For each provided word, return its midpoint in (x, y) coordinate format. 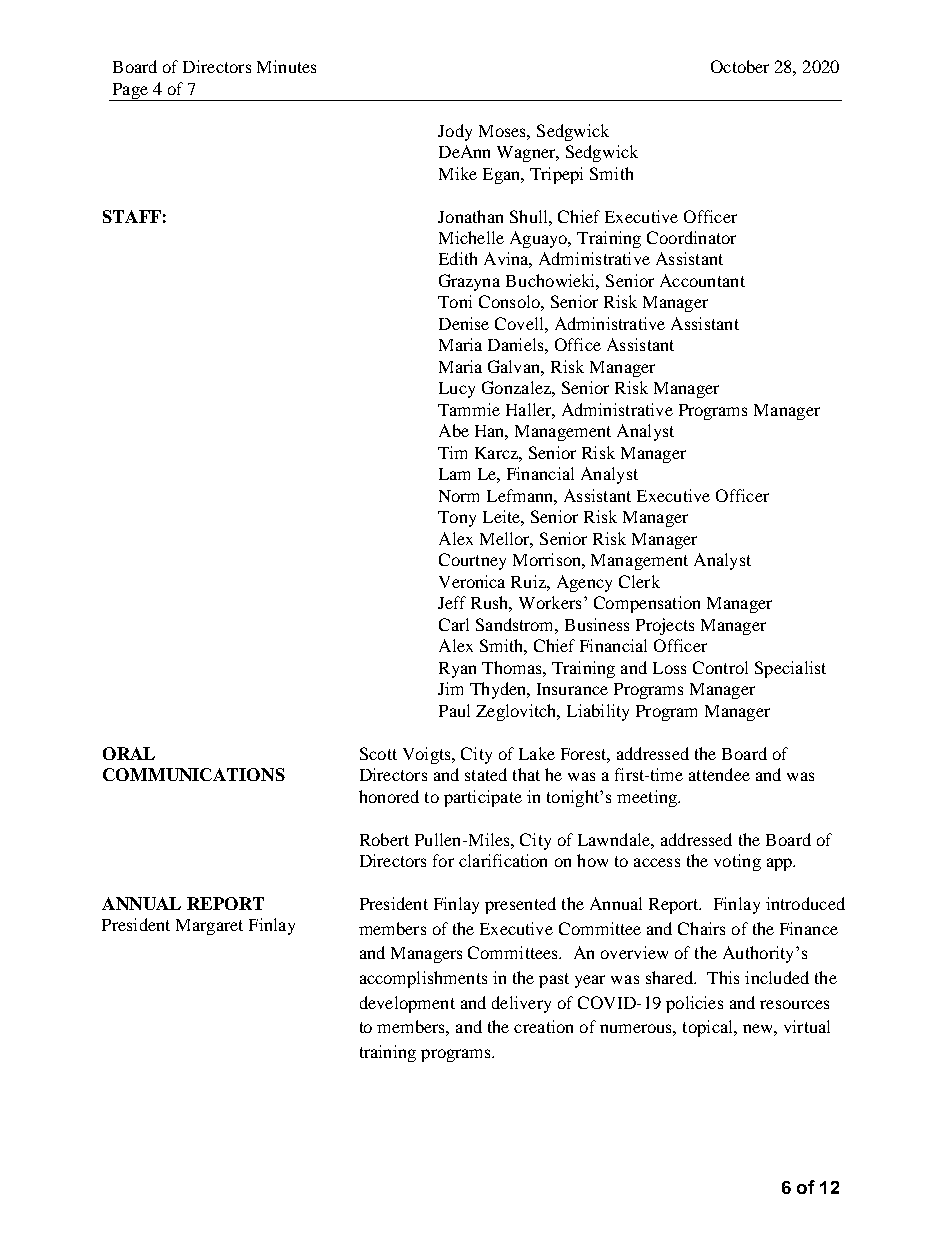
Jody (455, 132)
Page (130, 92)
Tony (457, 519)
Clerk (639, 581)
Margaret (209, 927)
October (740, 66)
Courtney (472, 561)
